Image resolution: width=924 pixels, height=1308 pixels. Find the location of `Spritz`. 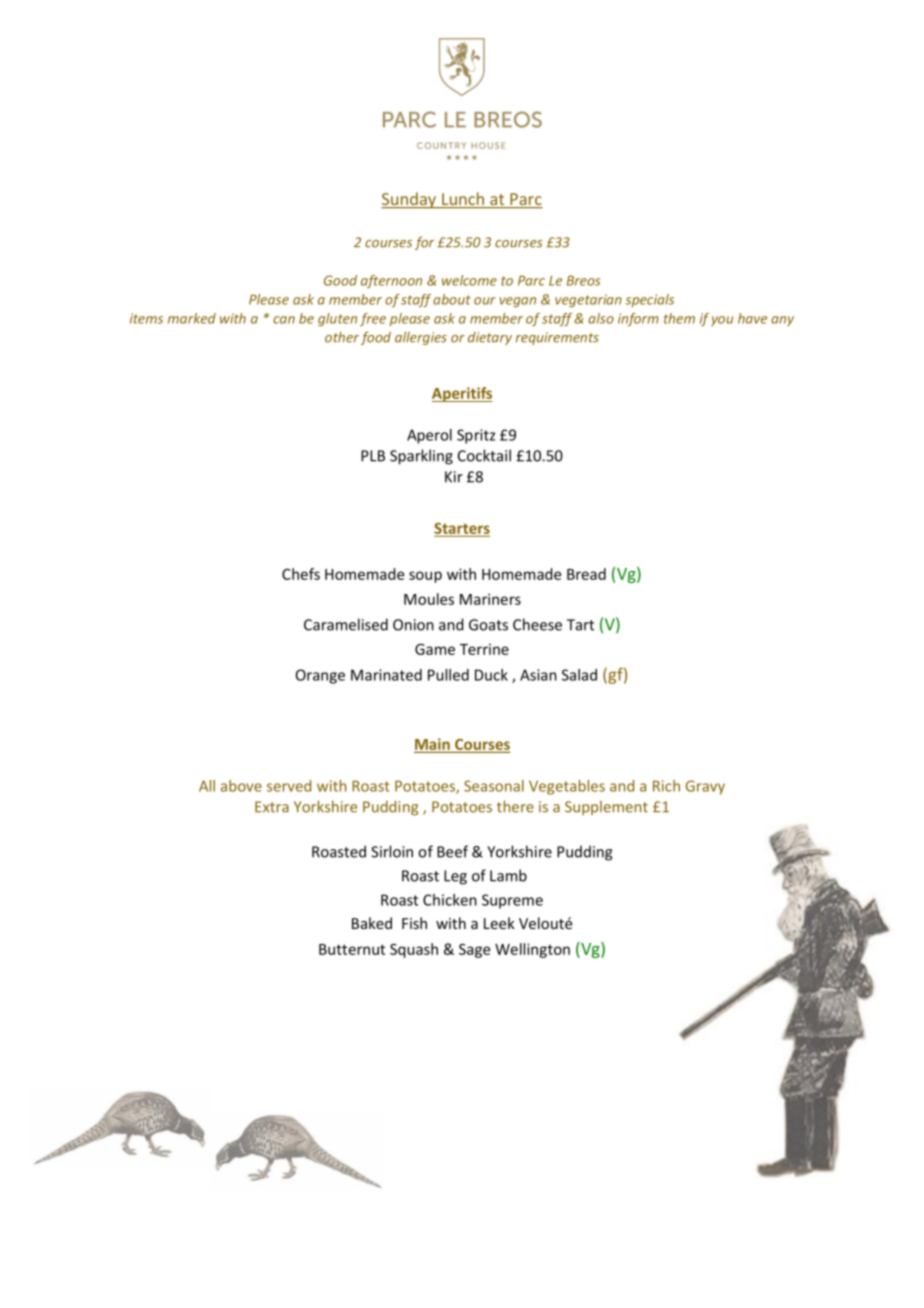

Spritz is located at coordinates (476, 436).
